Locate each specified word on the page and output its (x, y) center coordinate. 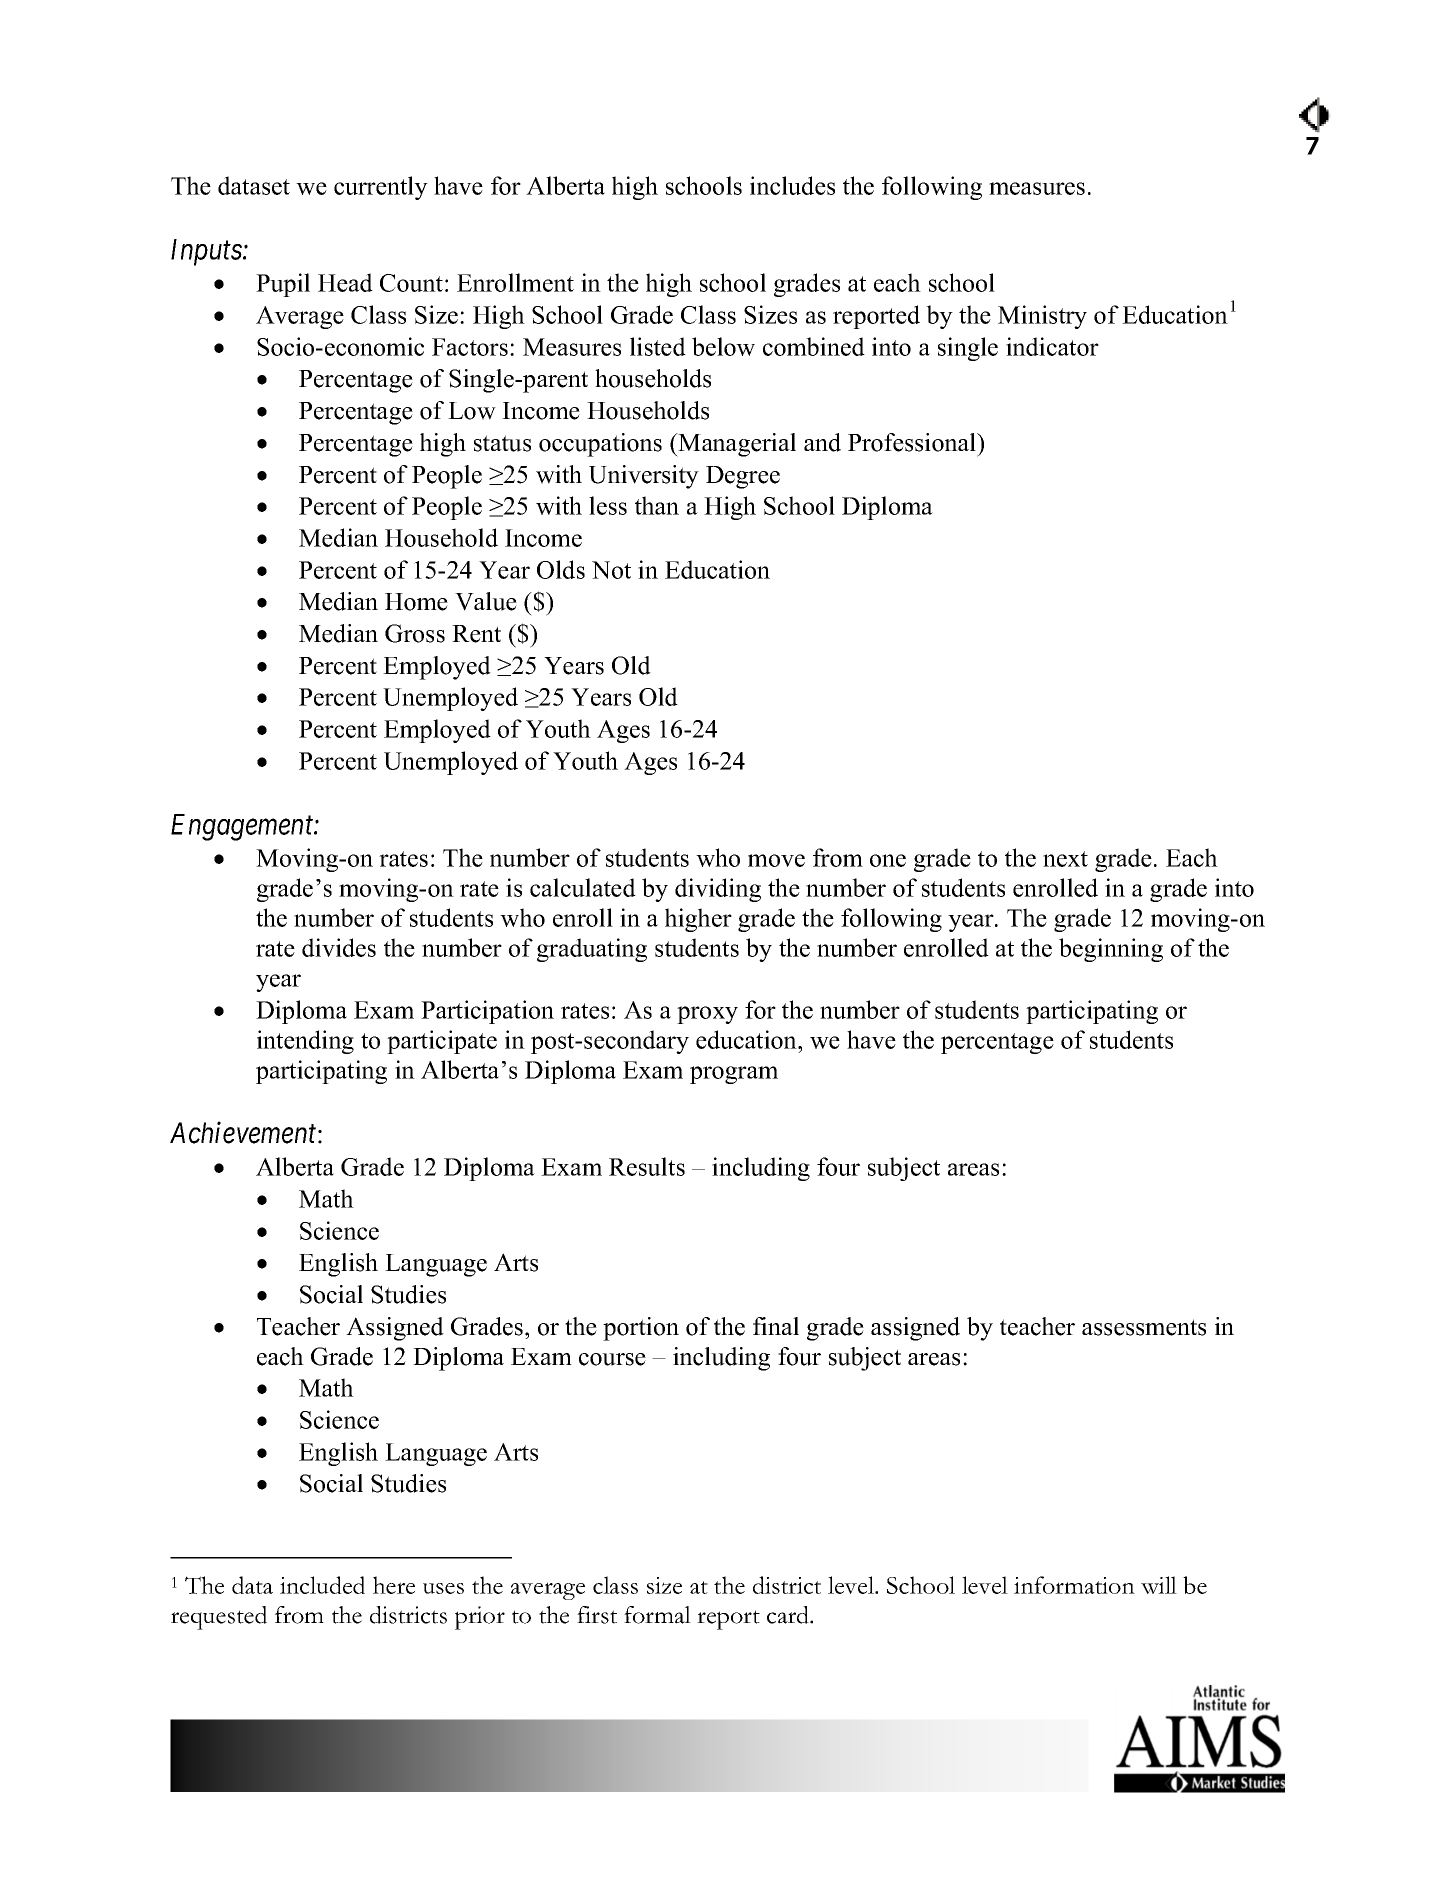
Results (647, 1166)
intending (305, 1042)
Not (611, 570)
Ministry (1042, 317)
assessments (1144, 1327)
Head (345, 282)
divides (339, 947)
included (322, 1585)
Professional (913, 442)
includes (792, 185)
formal (657, 1615)
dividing (718, 890)
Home (416, 602)
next (1065, 859)
